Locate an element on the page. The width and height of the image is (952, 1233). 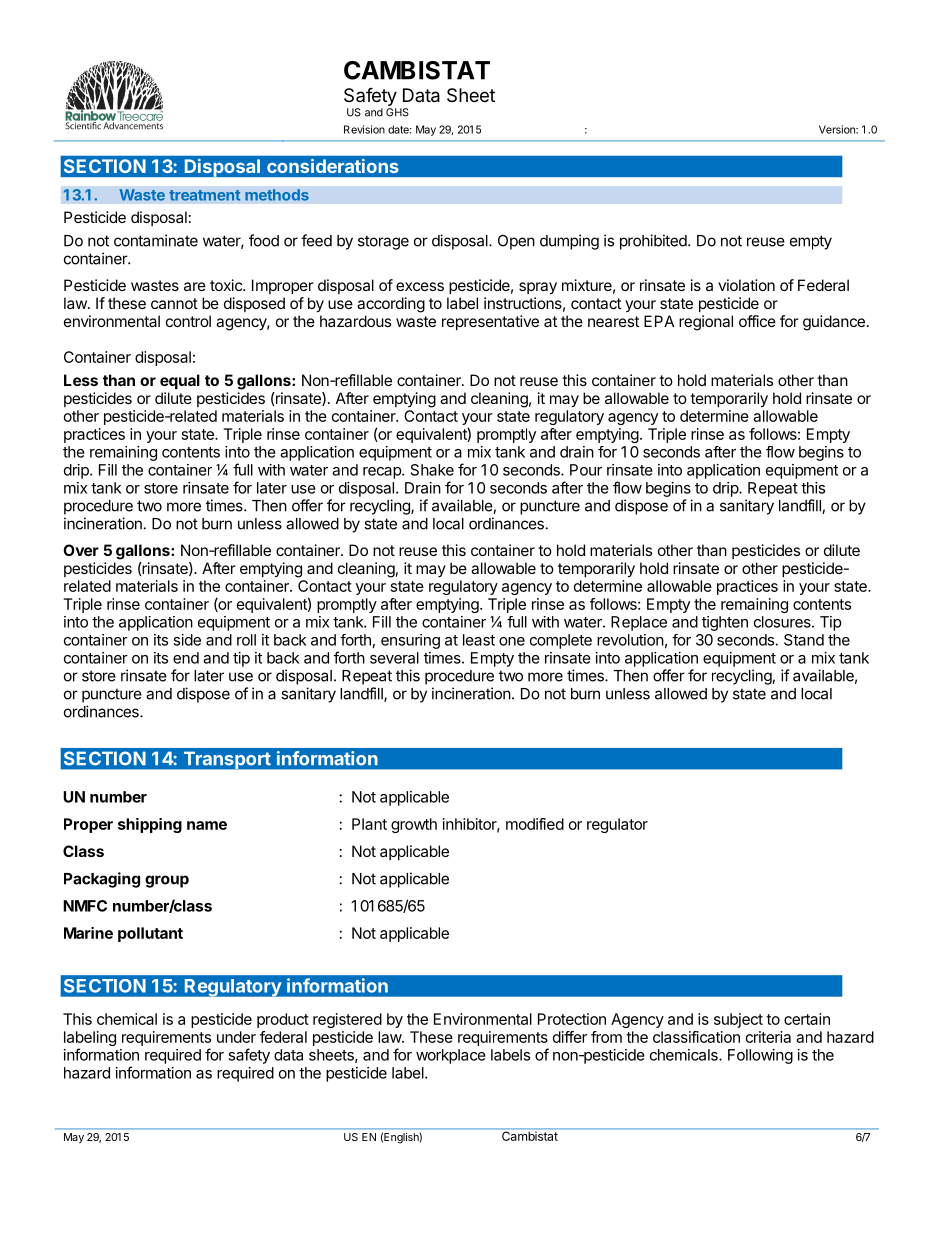
growth is located at coordinates (414, 825).
